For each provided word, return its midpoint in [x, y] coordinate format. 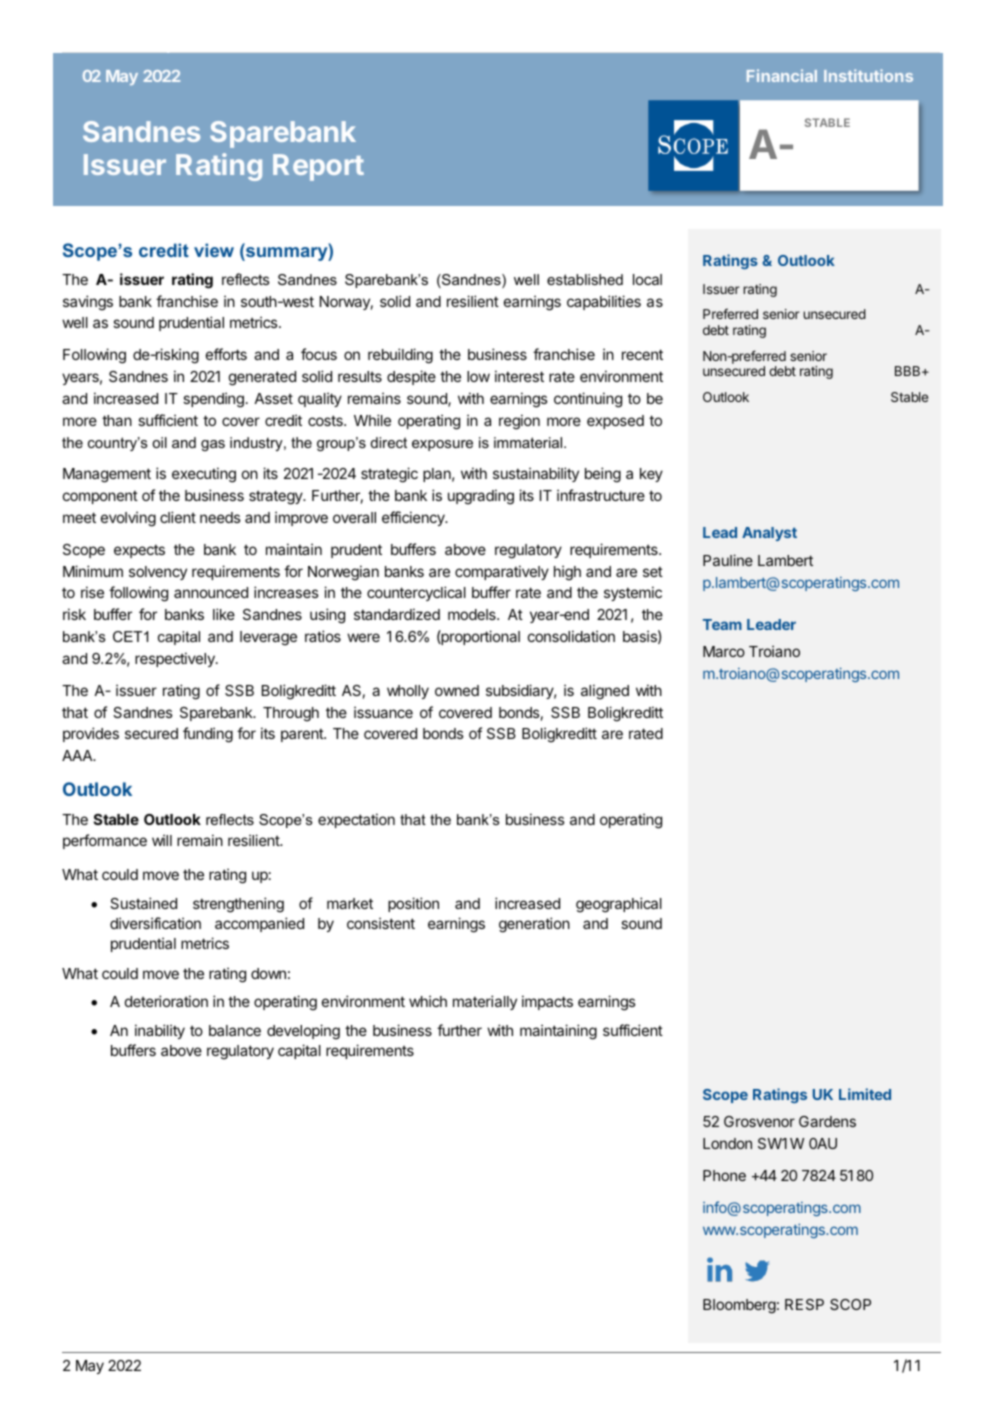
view [214, 250]
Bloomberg [739, 1306]
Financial [782, 75]
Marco [724, 651]
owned [457, 690]
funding [208, 735]
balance [235, 1030]
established [585, 279]
